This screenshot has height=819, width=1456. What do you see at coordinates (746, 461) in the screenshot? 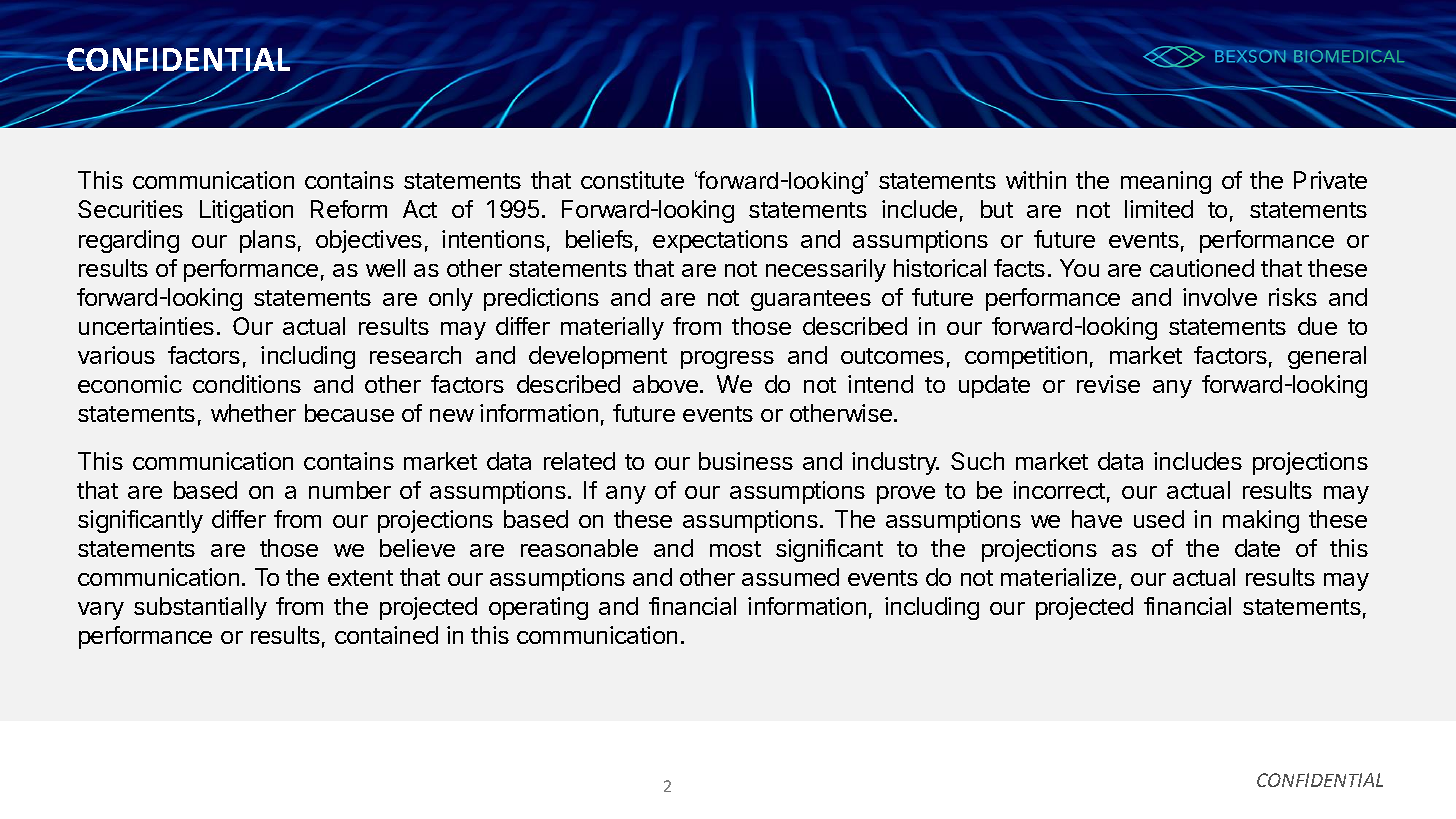
I see `business` at bounding box center [746, 461].
